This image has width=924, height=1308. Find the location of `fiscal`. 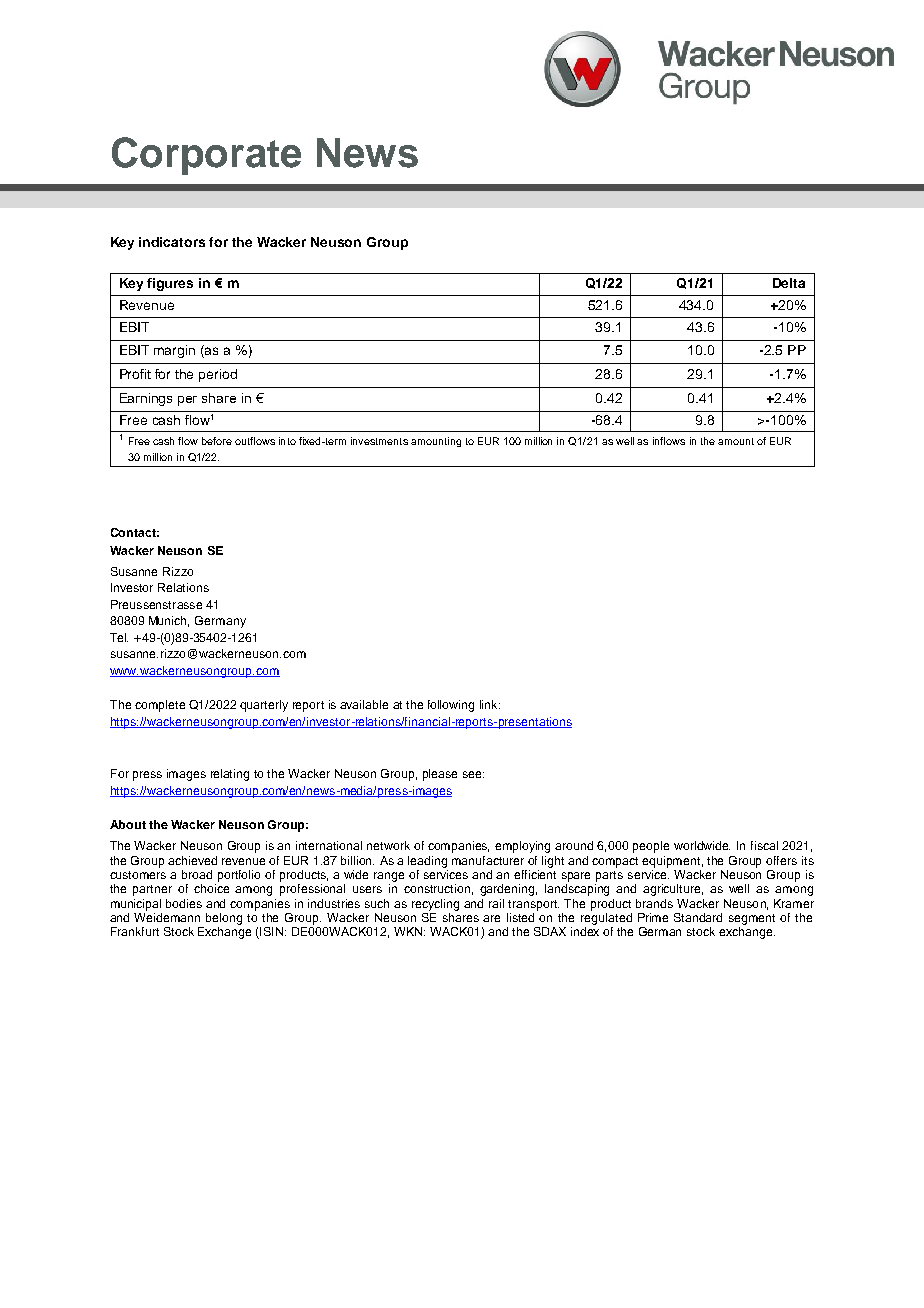

fiscal is located at coordinates (764, 845).
